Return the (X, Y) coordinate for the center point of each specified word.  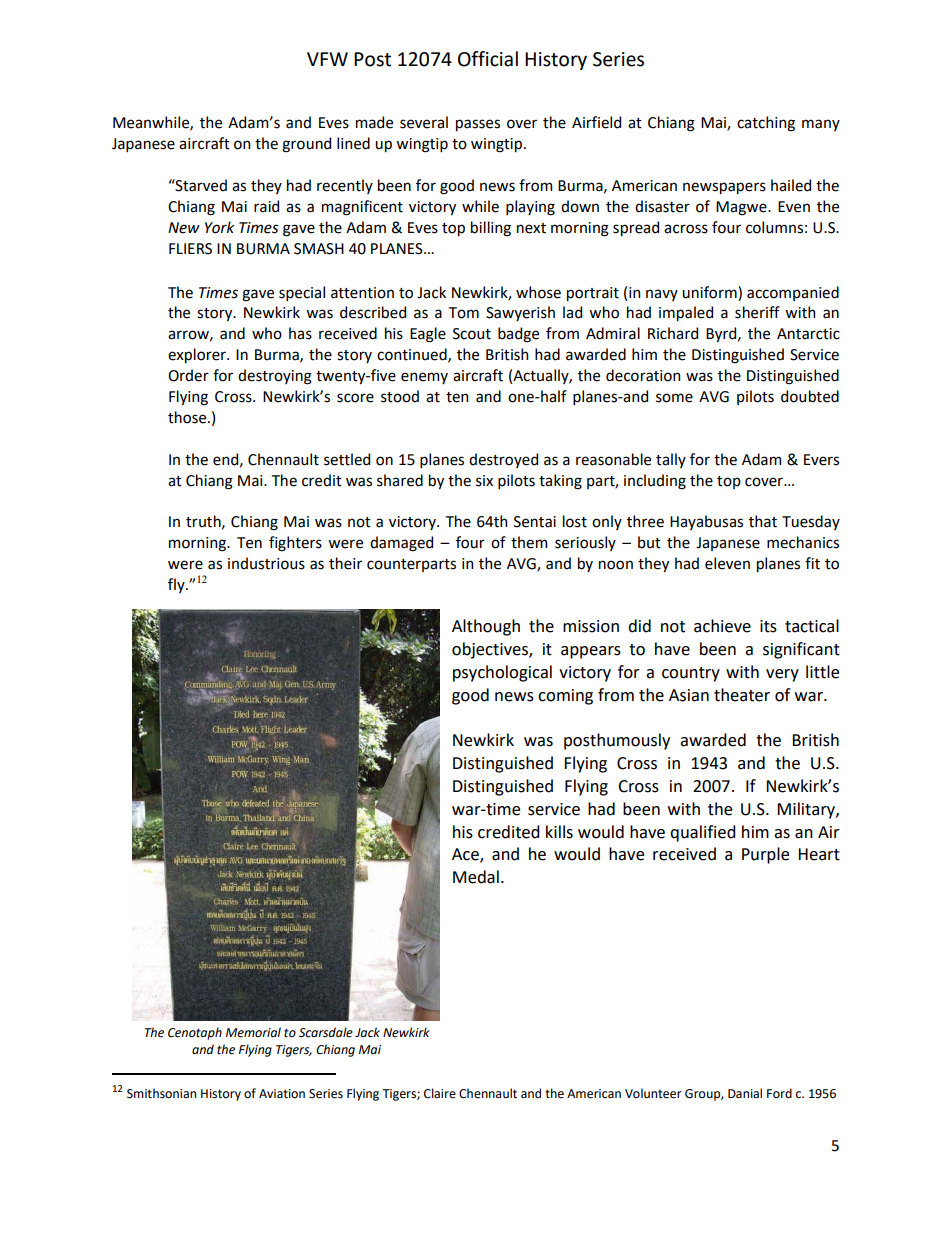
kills (559, 832)
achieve (722, 626)
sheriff (757, 312)
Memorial (253, 1032)
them (529, 542)
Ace (466, 855)
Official (488, 59)
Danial (745, 1093)
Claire (440, 1093)
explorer (198, 355)
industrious (266, 563)
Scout (472, 334)
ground (306, 145)
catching (766, 124)
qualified (703, 833)
